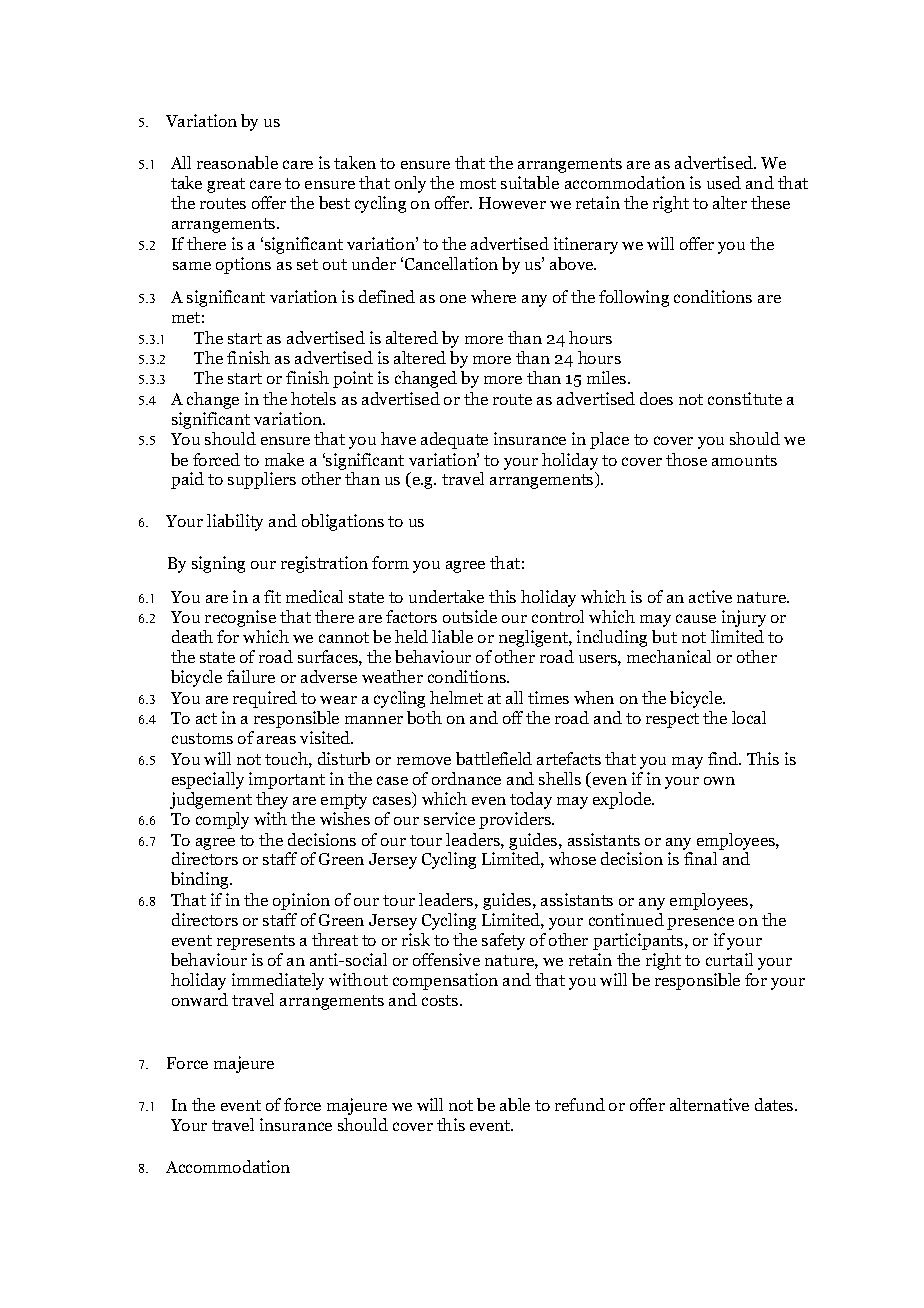 The height and width of the screenshot is (1308, 924). Describe the element at coordinates (222, 820) in the screenshot. I see `comply` at that location.
